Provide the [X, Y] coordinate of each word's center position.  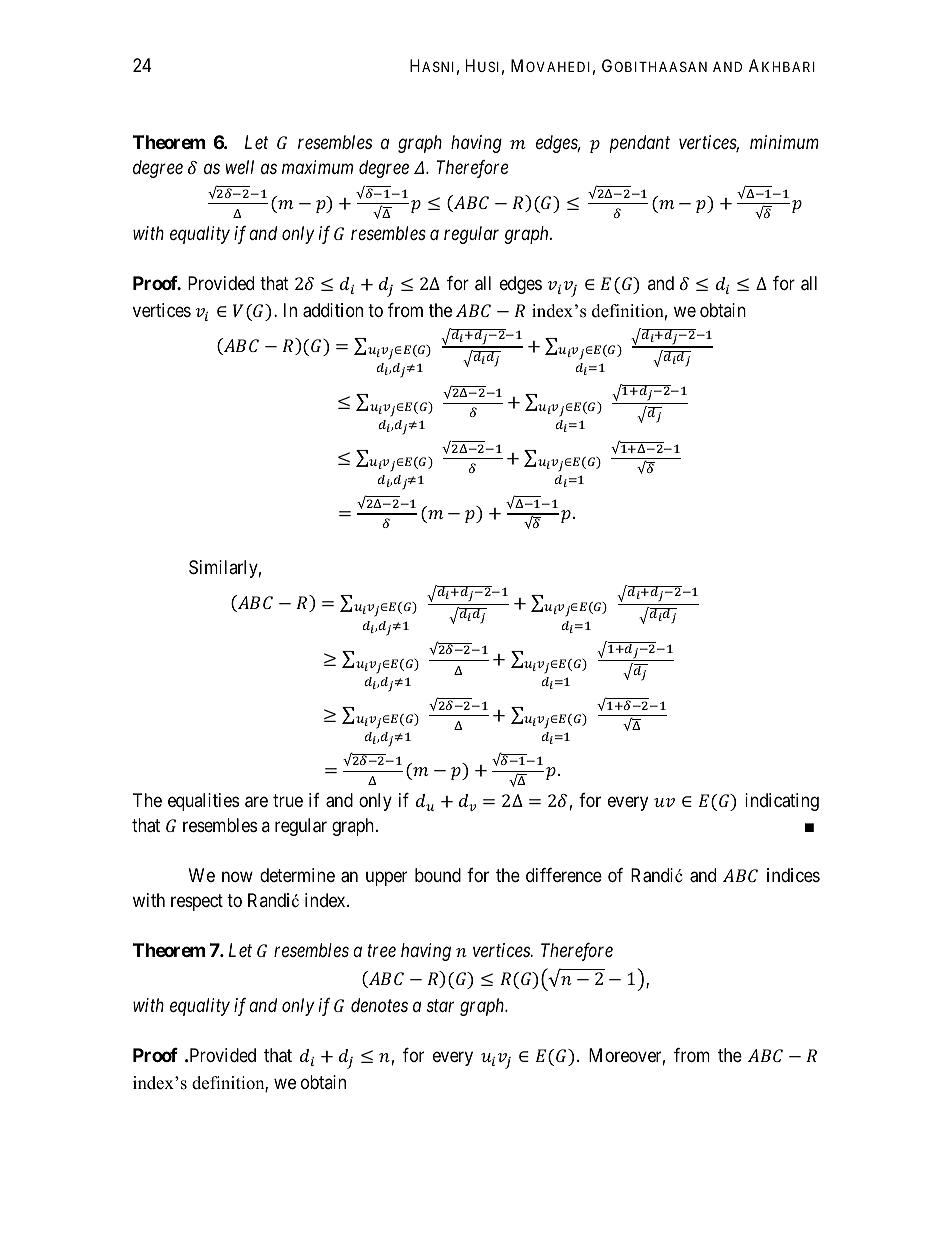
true [288, 800]
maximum [317, 167]
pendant [640, 144]
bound [438, 875]
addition [333, 310]
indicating [782, 802]
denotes [379, 1005]
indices [793, 875]
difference [564, 875]
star [440, 1006]
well [240, 167]
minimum [784, 142]
